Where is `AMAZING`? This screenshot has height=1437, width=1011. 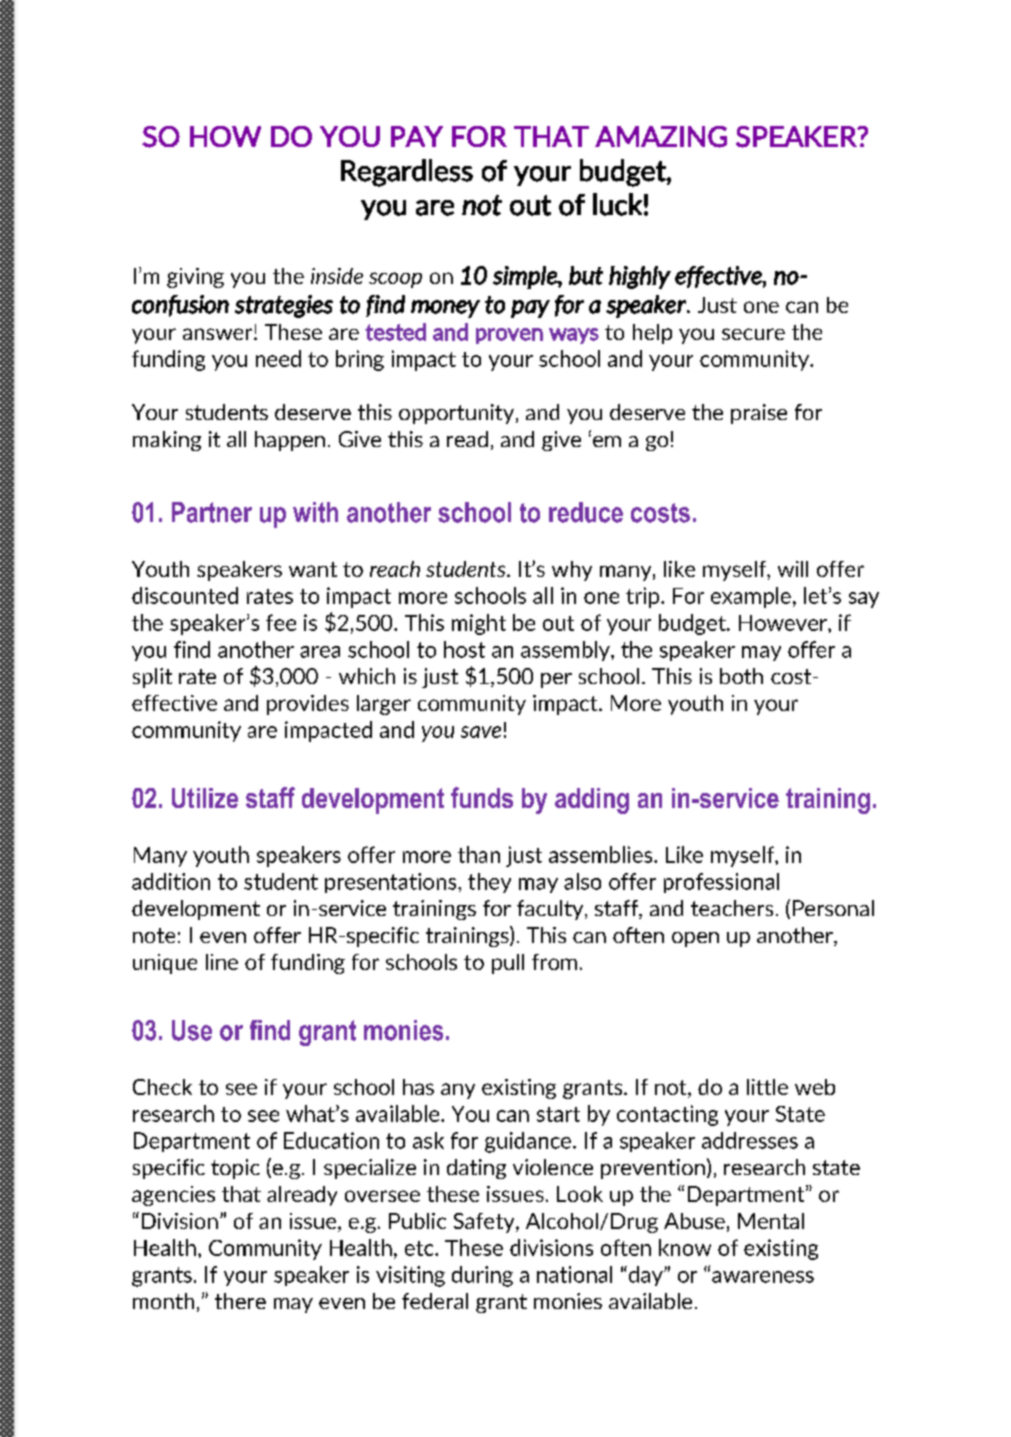 AMAZING is located at coordinates (661, 137).
